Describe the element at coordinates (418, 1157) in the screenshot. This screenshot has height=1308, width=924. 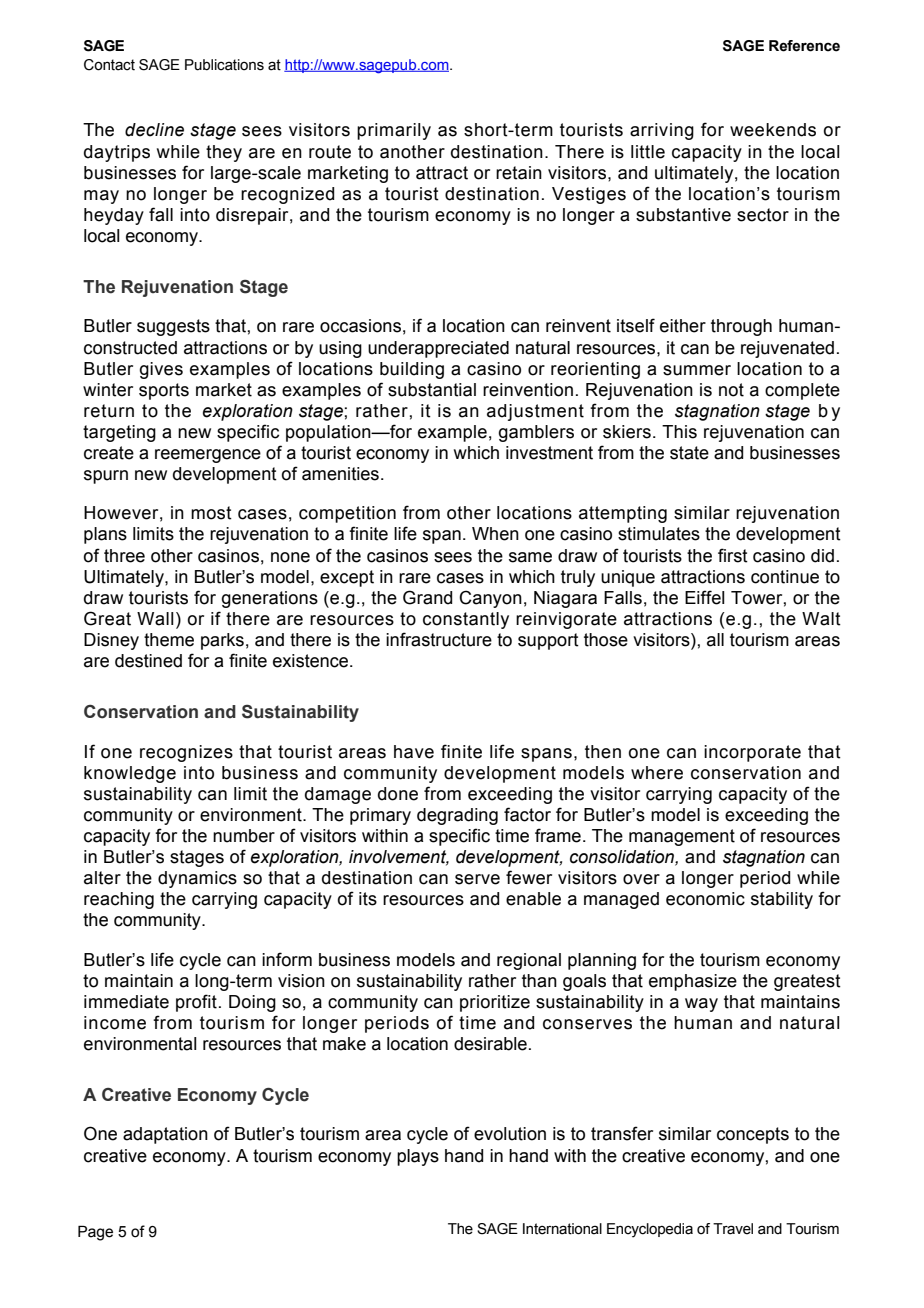
I see `plays` at that location.
